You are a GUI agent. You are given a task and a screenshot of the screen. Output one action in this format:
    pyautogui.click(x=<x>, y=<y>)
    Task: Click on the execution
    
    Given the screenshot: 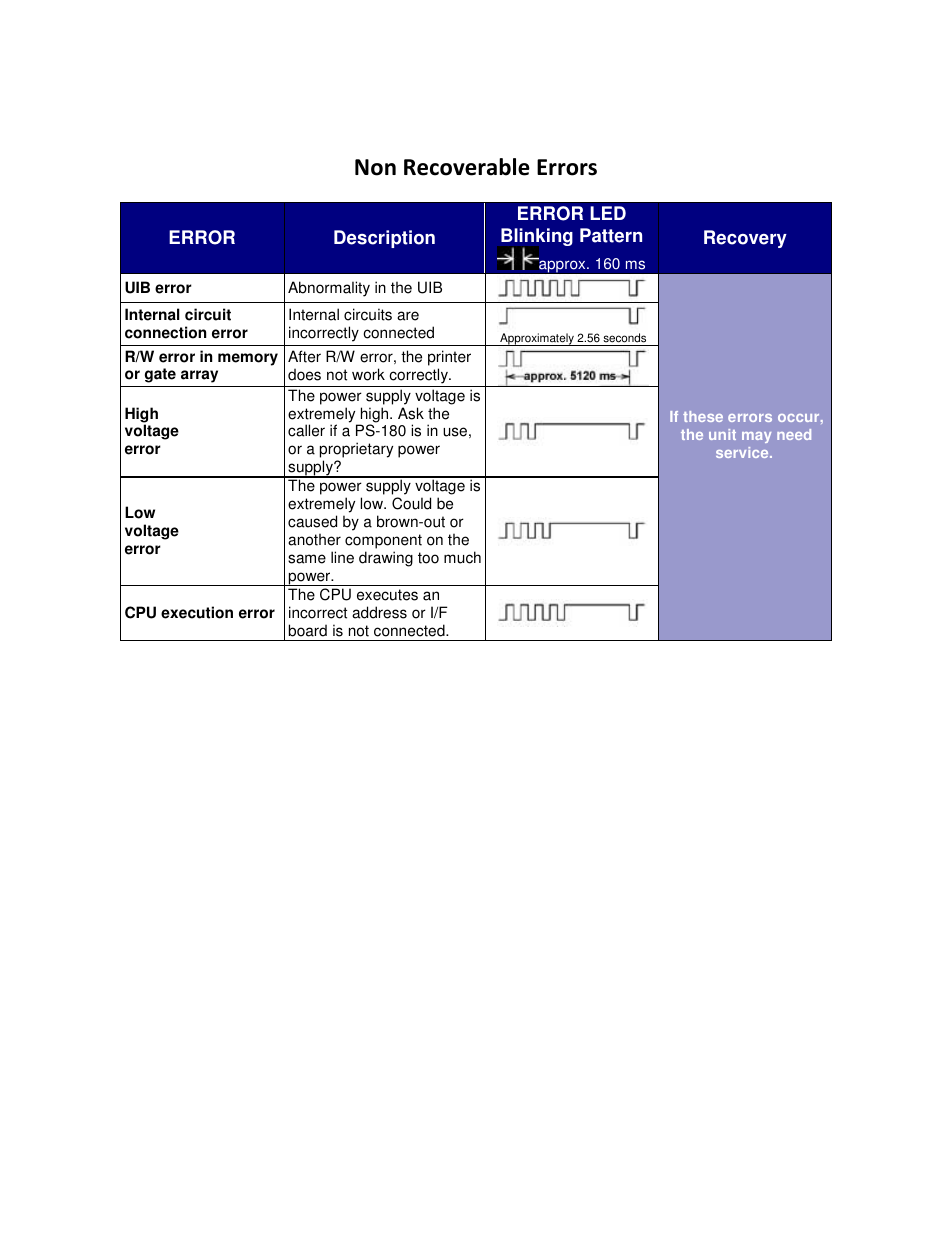 What is the action you would take?
    pyautogui.click(x=197, y=612)
